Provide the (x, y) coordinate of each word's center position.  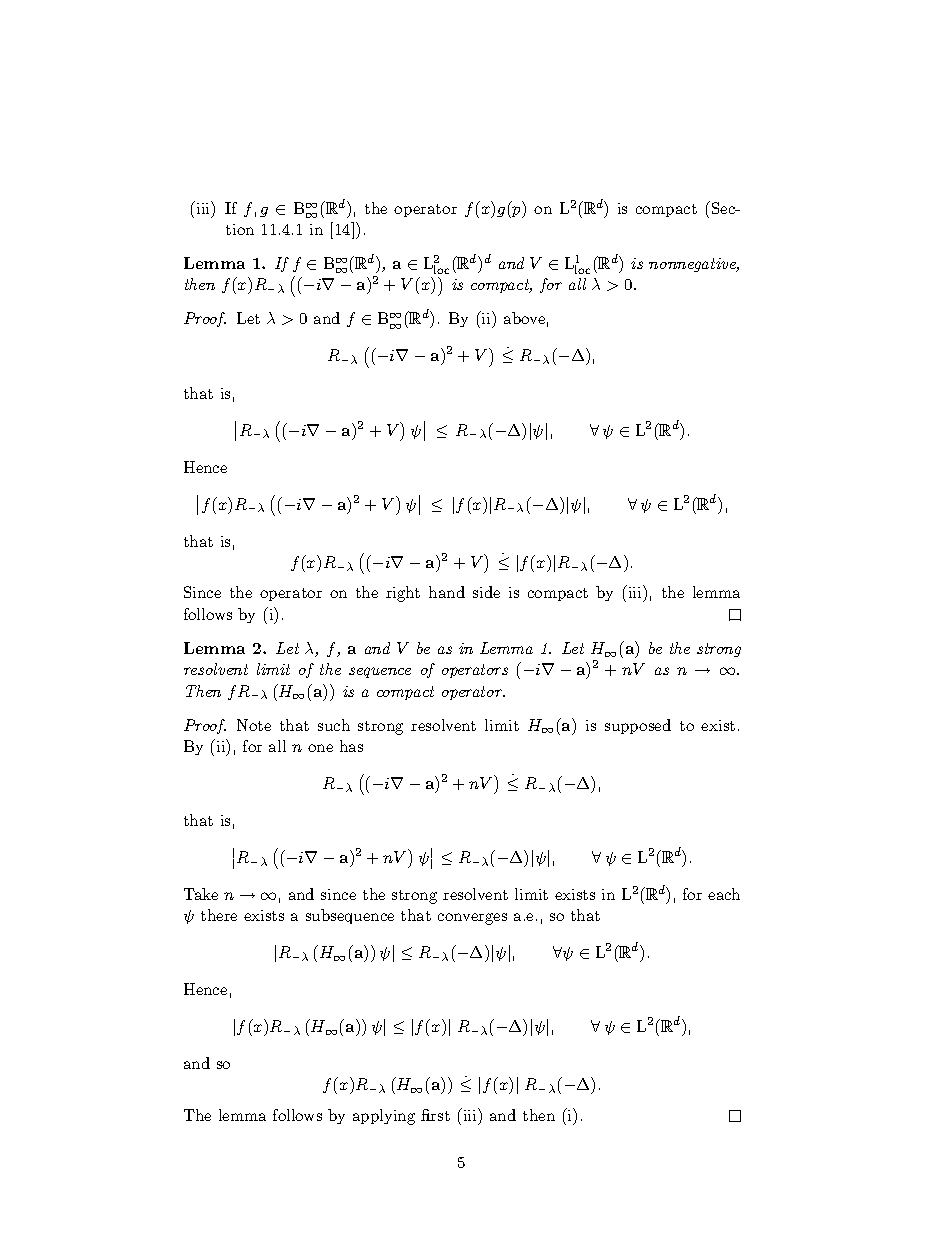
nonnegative (694, 265)
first (435, 1115)
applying (384, 1117)
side (486, 592)
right (403, 594)
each (724, 894)
